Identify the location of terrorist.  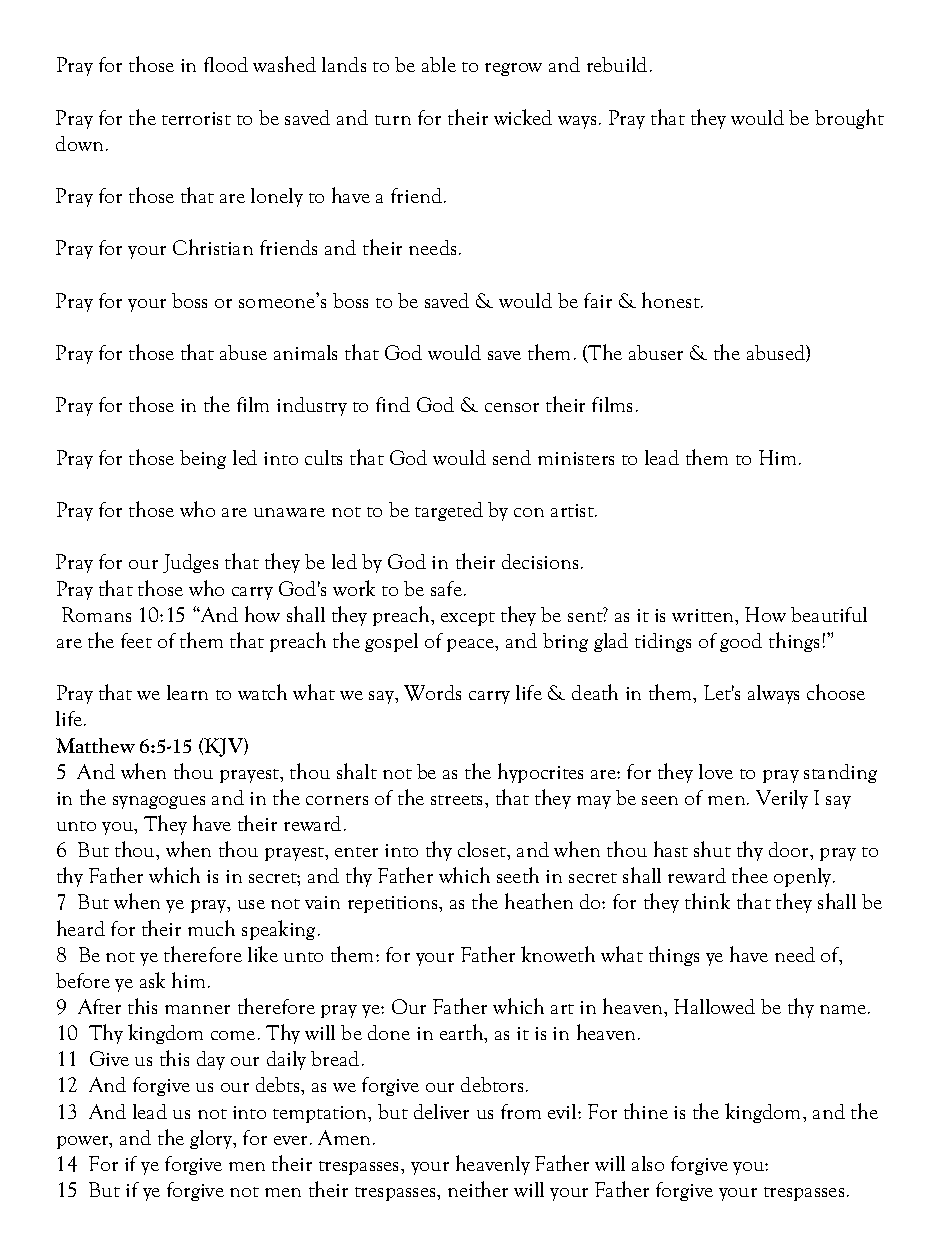
(196, 118).
